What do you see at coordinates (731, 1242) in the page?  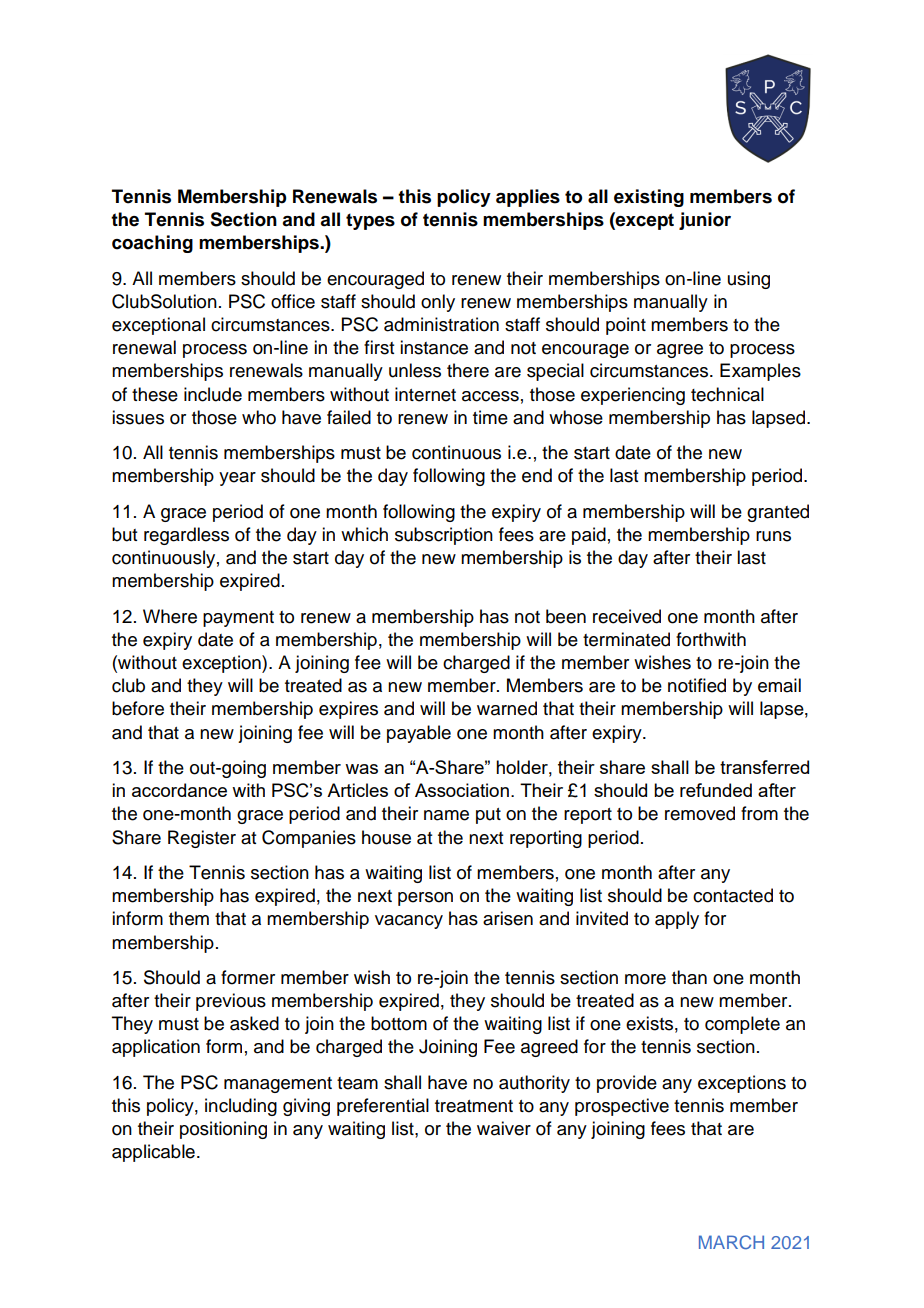 I see `MARCH` at bounding box center [731, 1242].
